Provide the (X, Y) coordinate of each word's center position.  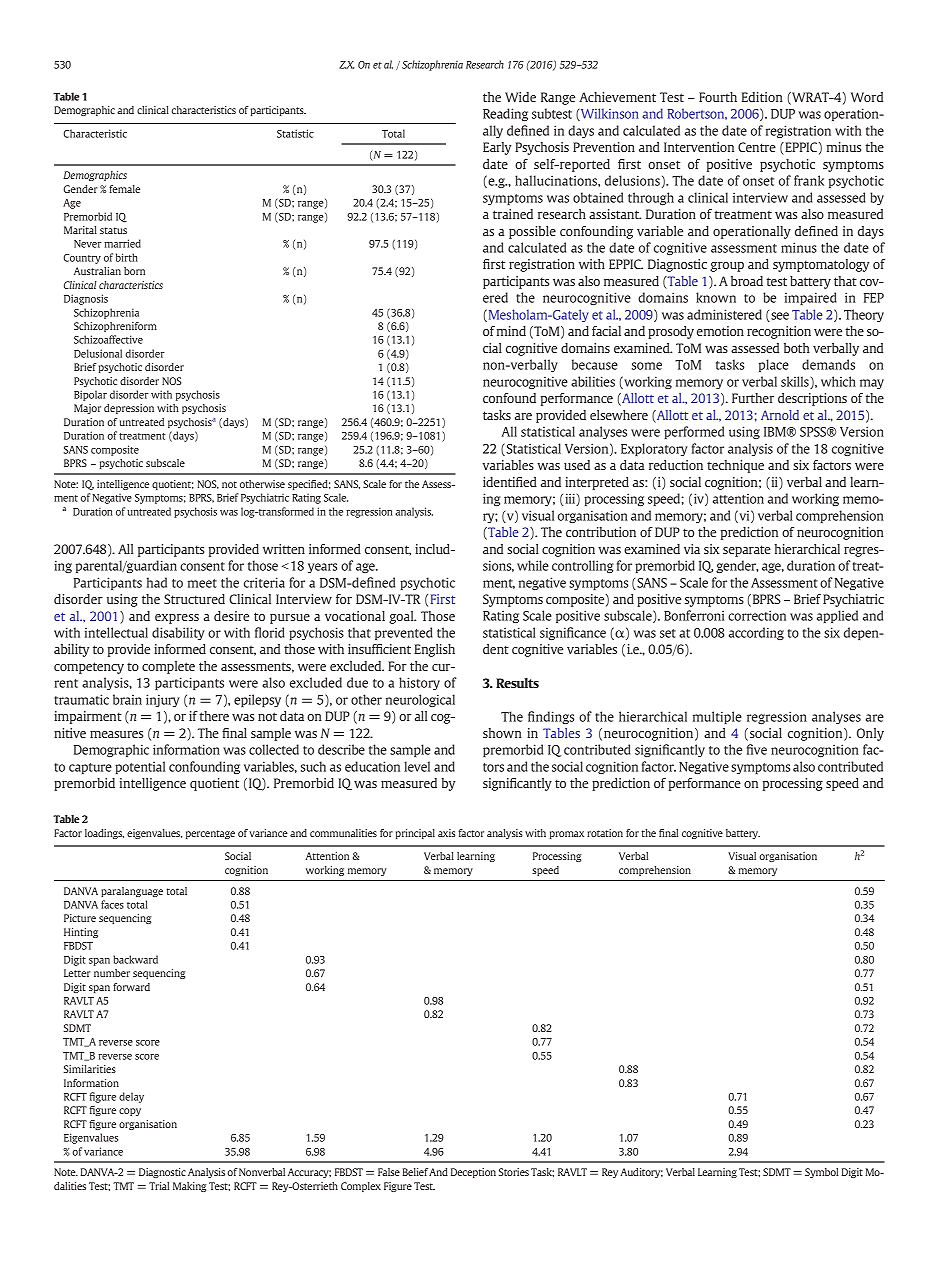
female (124, 189)
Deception (473, 1173)
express (177, 619)
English (434, 650)
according (756, 633)
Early (497, 148)
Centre (757, 147)
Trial (159, 1186)
